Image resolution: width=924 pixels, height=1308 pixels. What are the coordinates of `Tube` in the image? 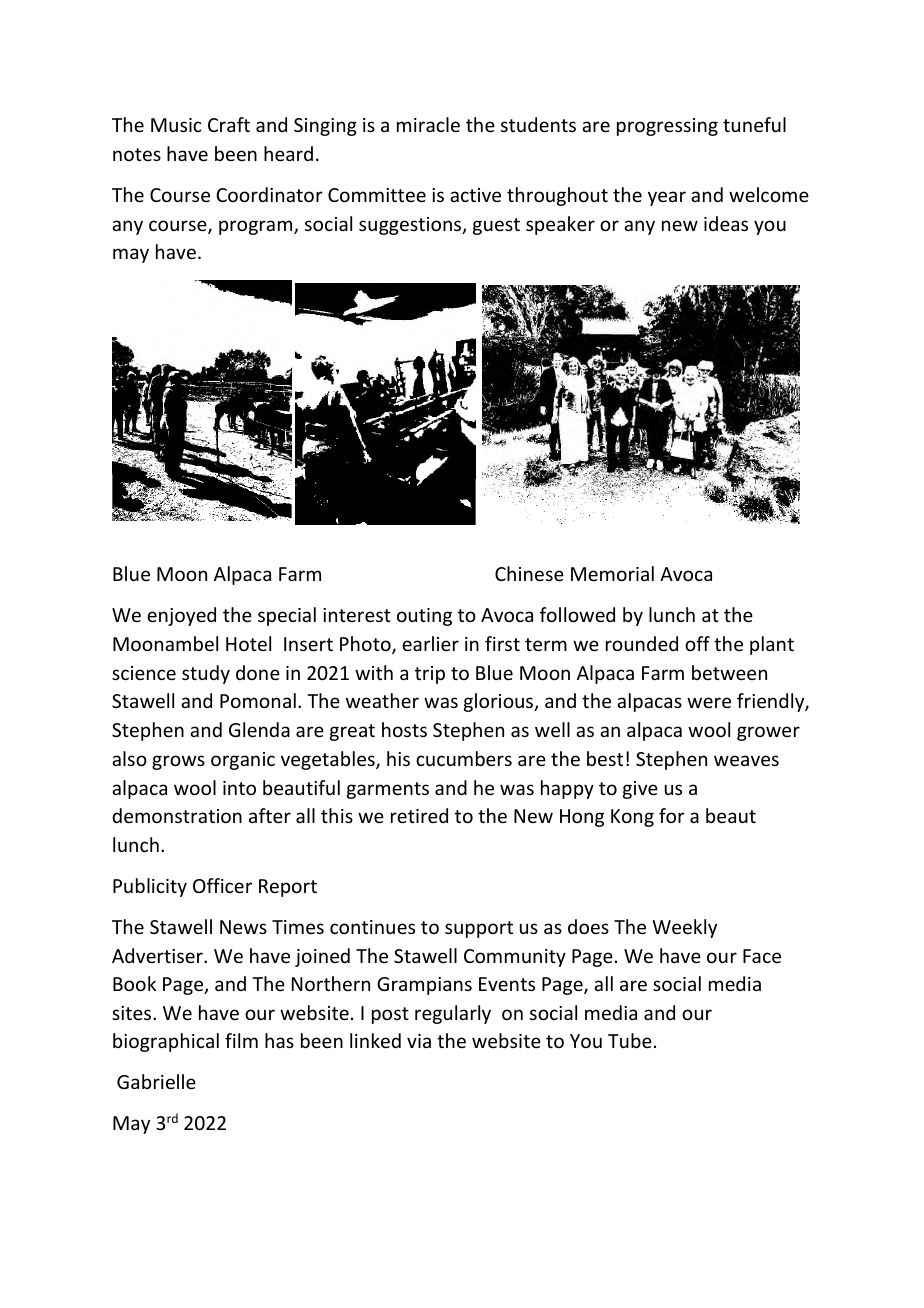 It's located at (630, 1040).
